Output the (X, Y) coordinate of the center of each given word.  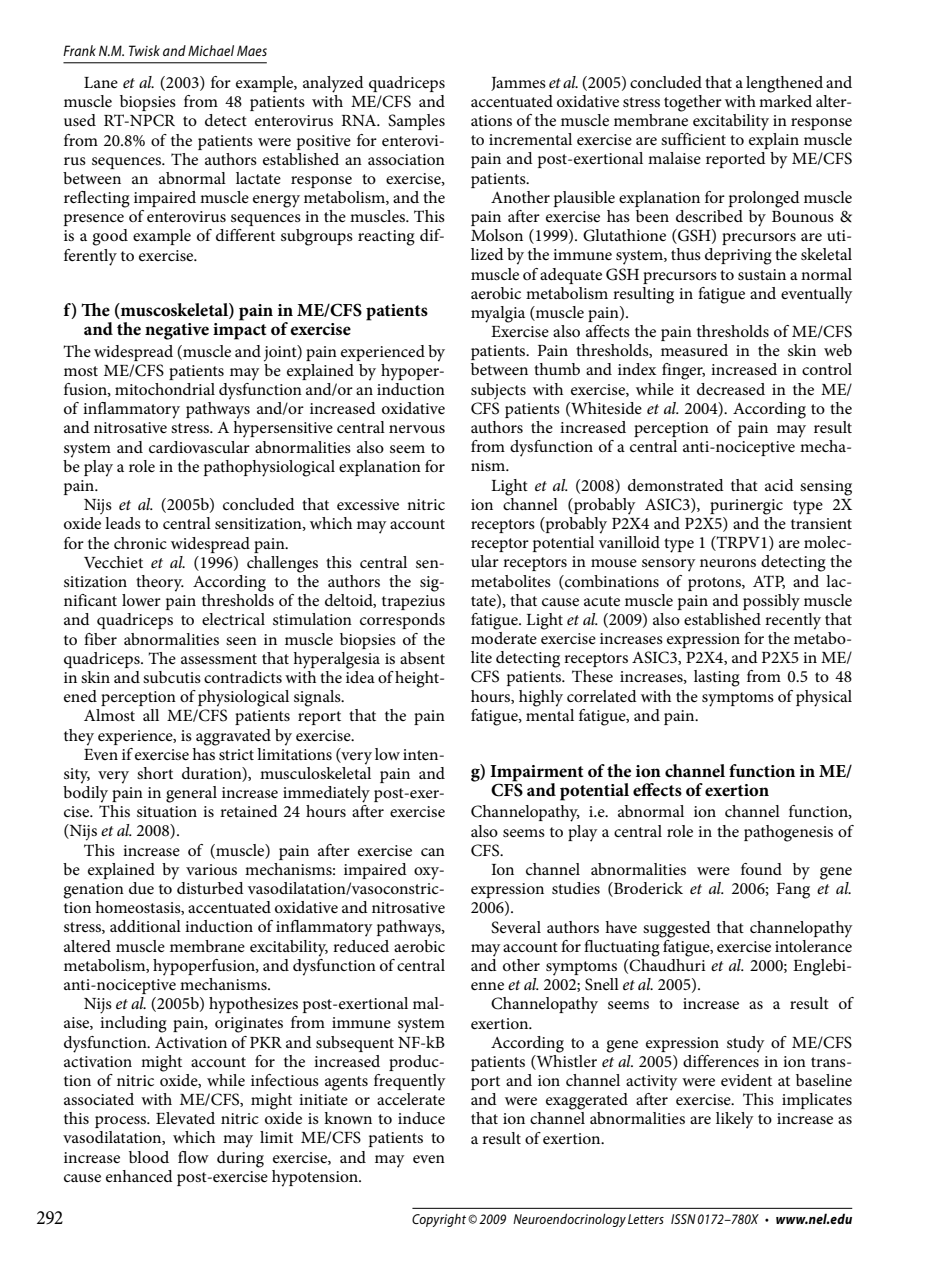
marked (785, 99)
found (761, 869)
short (155, 773)
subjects (498, 391)
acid (779, 485)
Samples (416, 122)
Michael (211, 50)
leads (123, 523)
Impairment (536, 773)
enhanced (139, 1176)
